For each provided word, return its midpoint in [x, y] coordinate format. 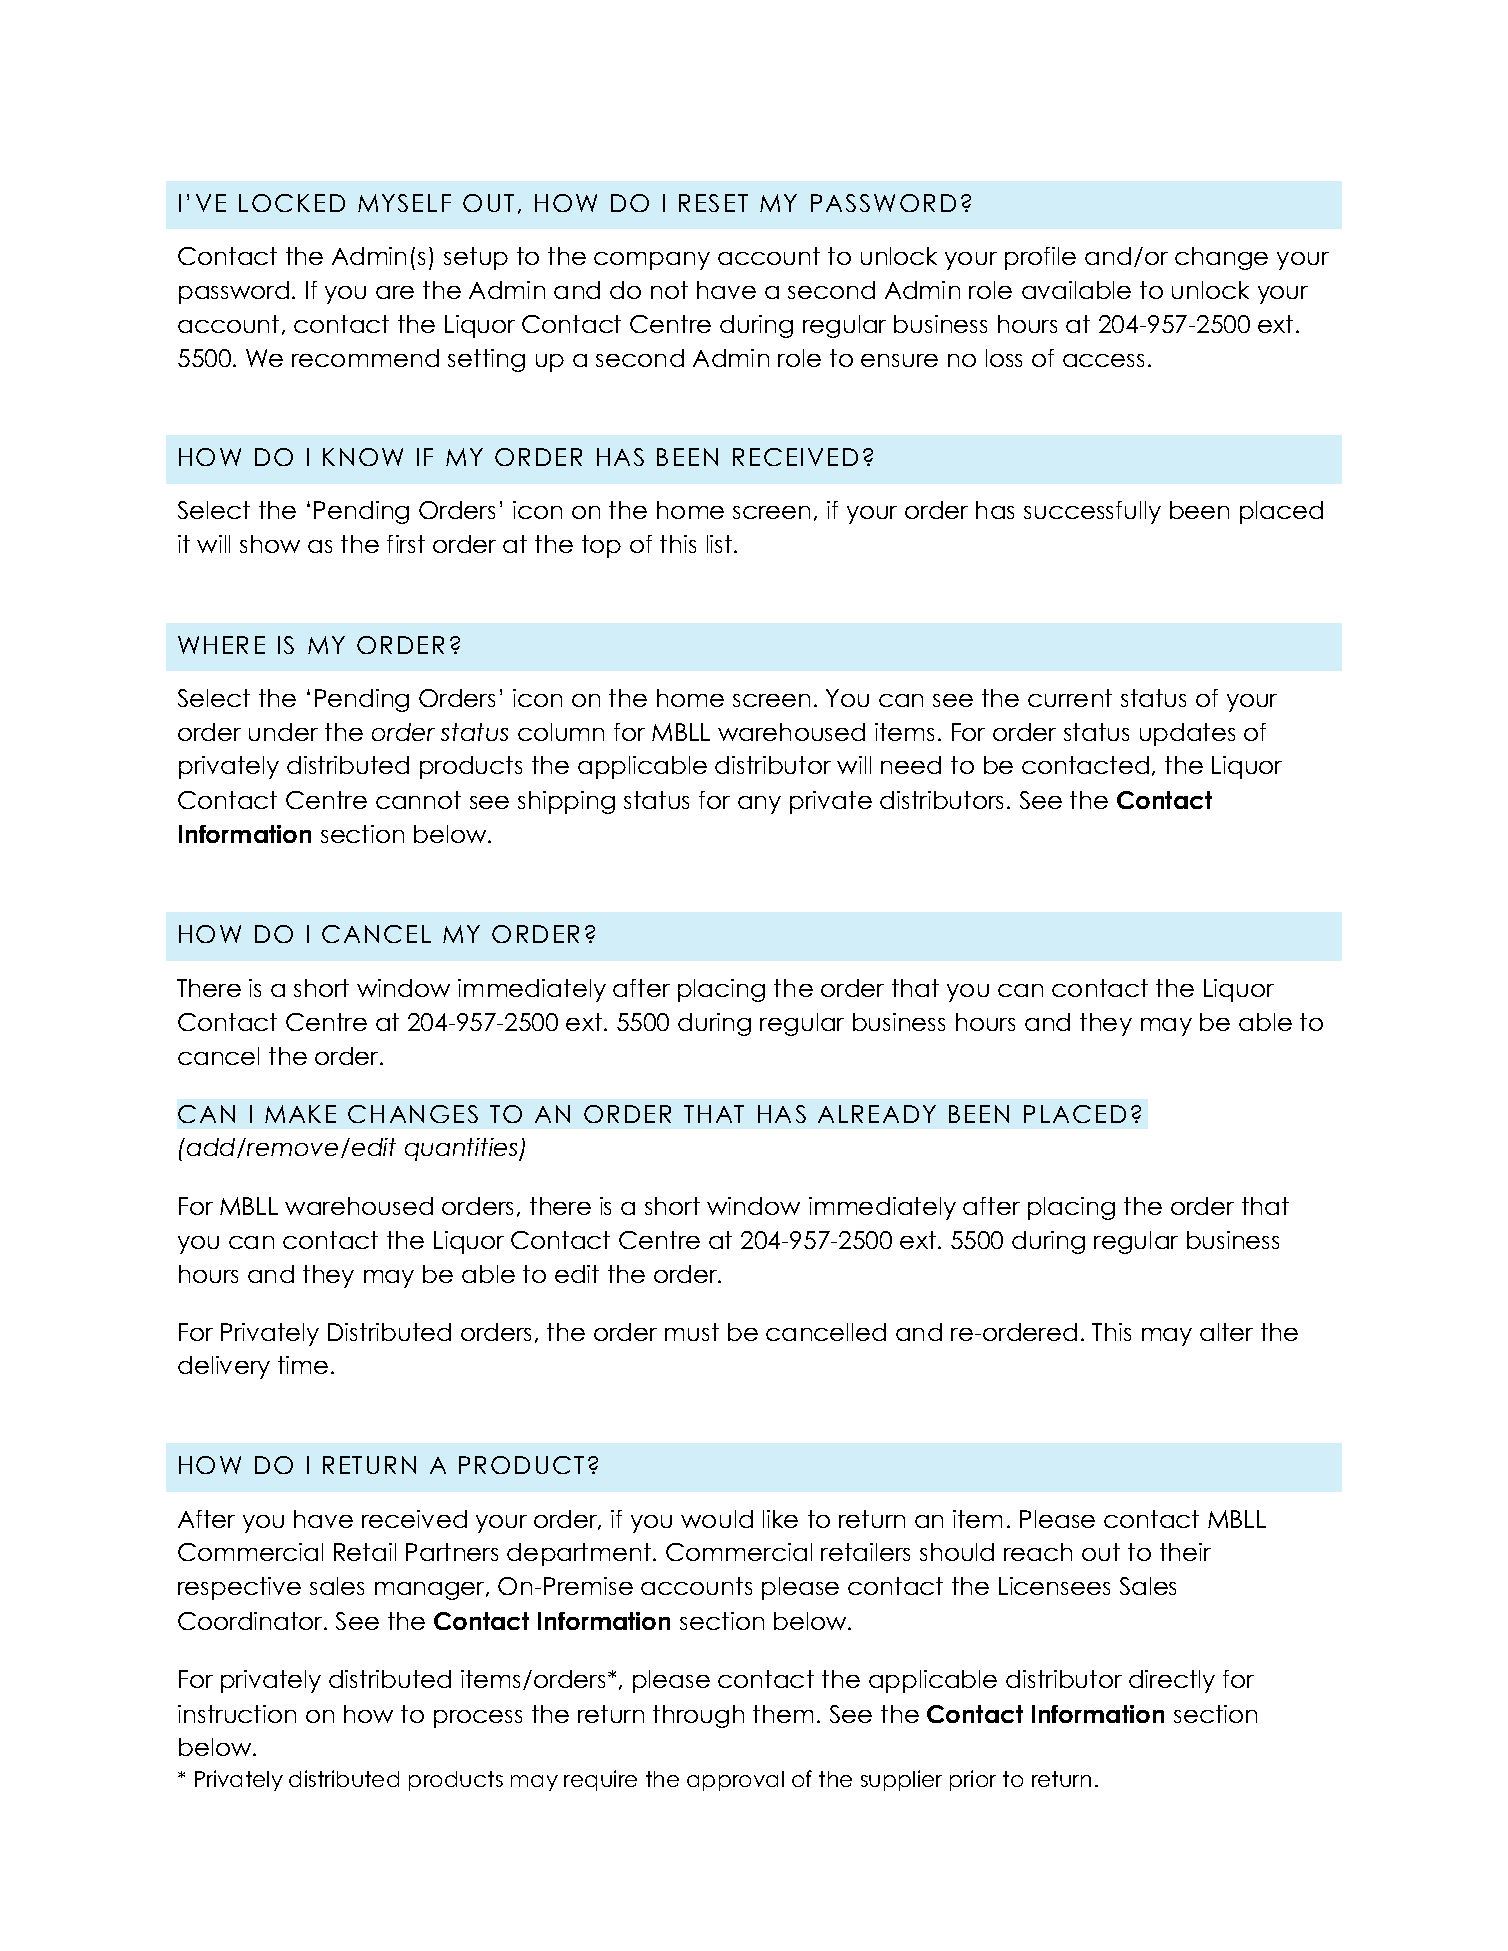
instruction [237, 1714]
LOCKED [292, 203]
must [692, 1332]
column [561, 732]
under [283, 732]
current [1070, 698]
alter [1226, 1332]
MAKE [300, 1114]
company [652, 261]
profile [1040, 258]
